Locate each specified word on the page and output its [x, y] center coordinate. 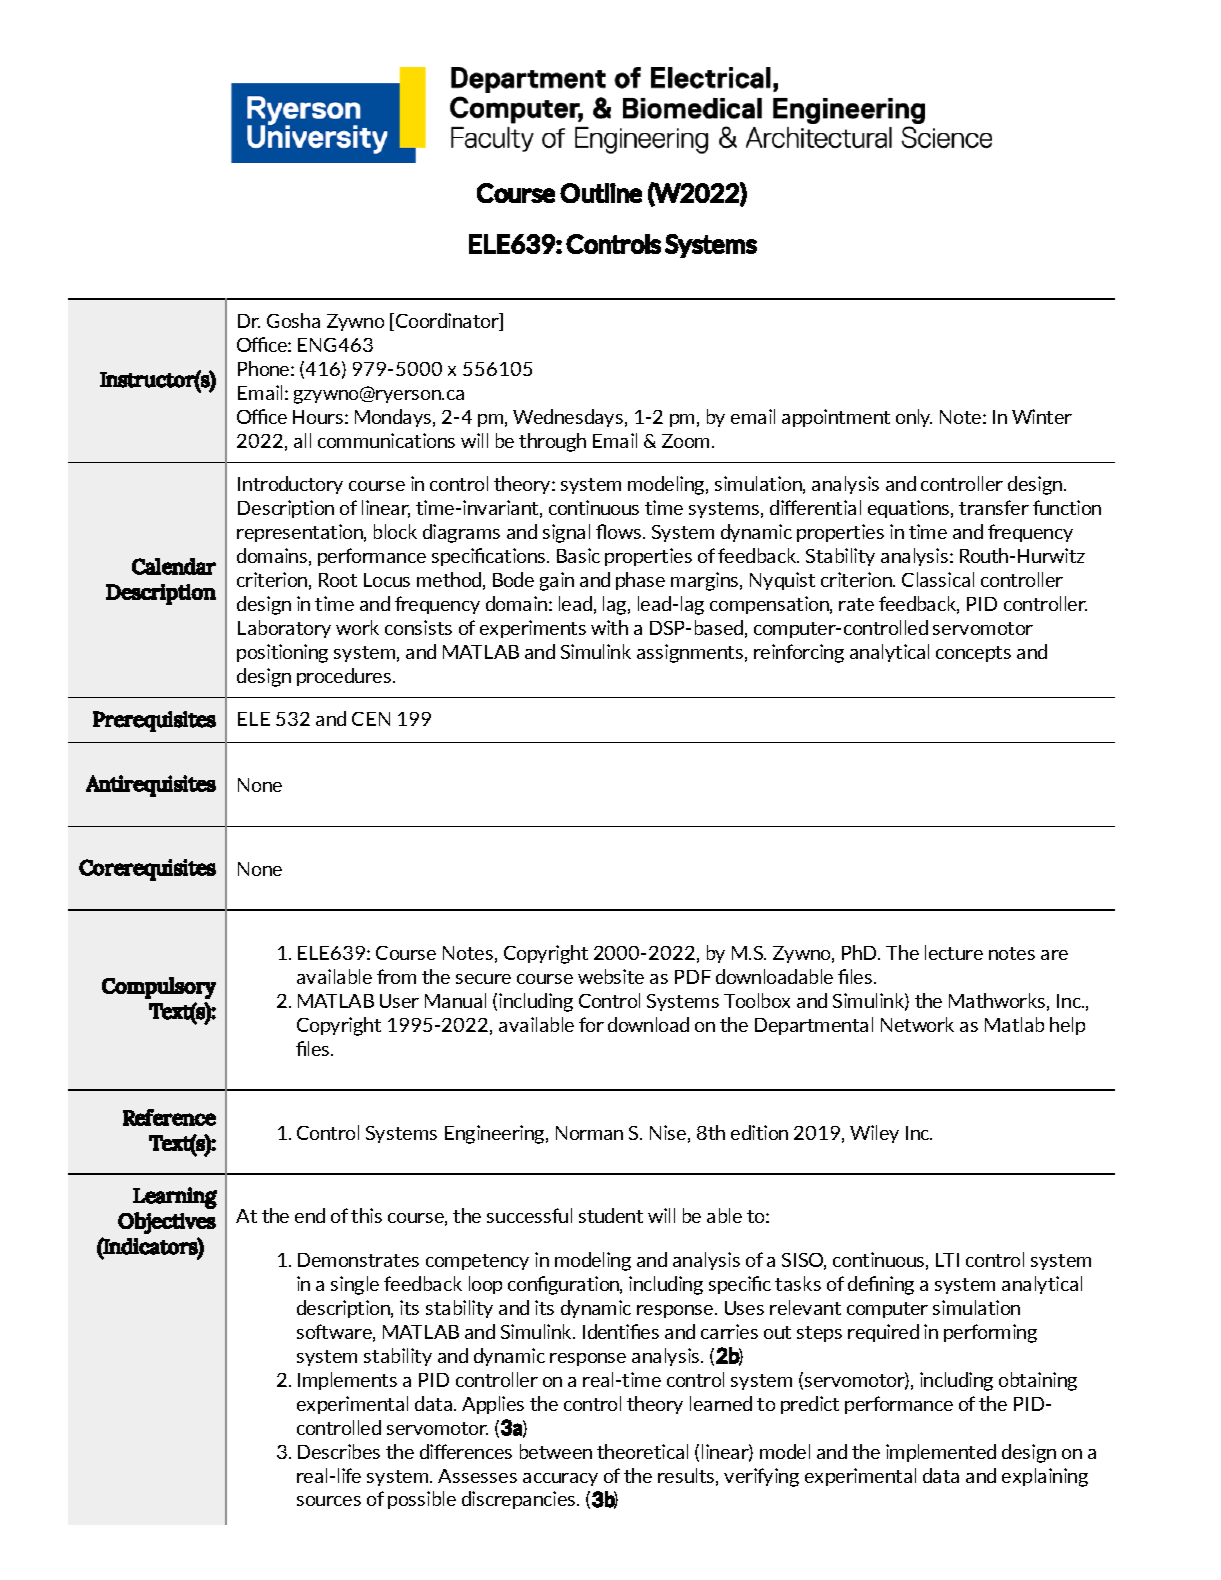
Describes [339, 1451]
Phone [265, 368]
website [611, 976]
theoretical [642, 1451]
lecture [954, 952]
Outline [601, 193]
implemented [941, 1453]
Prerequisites [154, 721]
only [914, 418]
